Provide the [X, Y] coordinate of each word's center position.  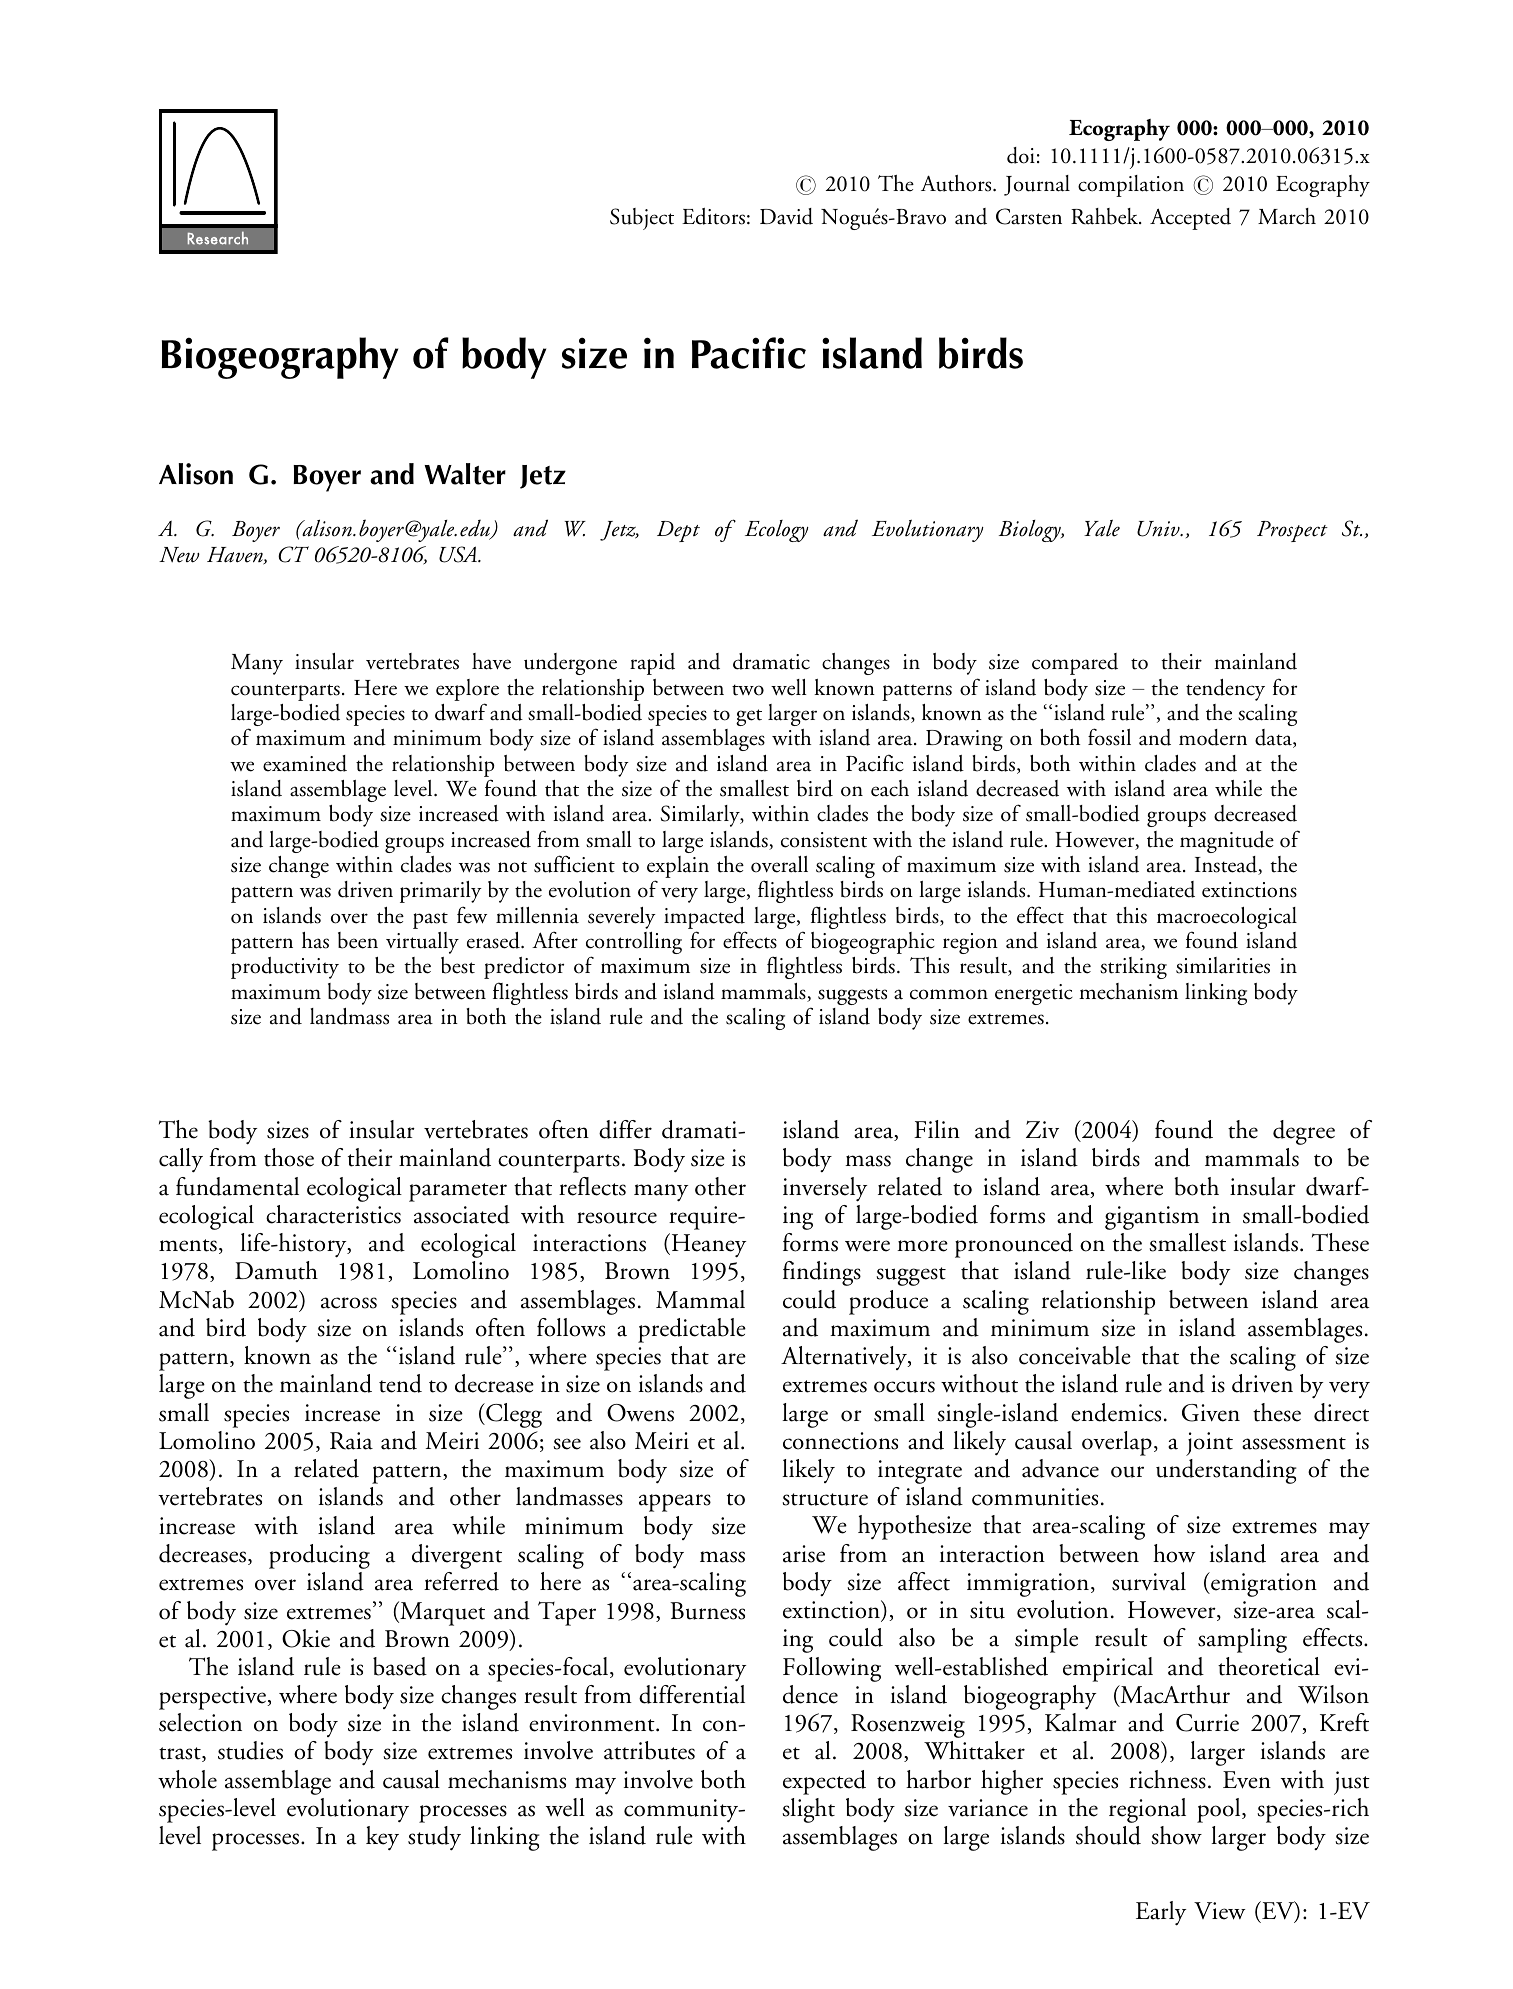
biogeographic [873, 943]
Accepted [1190, 219]
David [786, 216]
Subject [642, 219]
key [382, 1838]
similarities [1223, 965]
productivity [285, 968]
